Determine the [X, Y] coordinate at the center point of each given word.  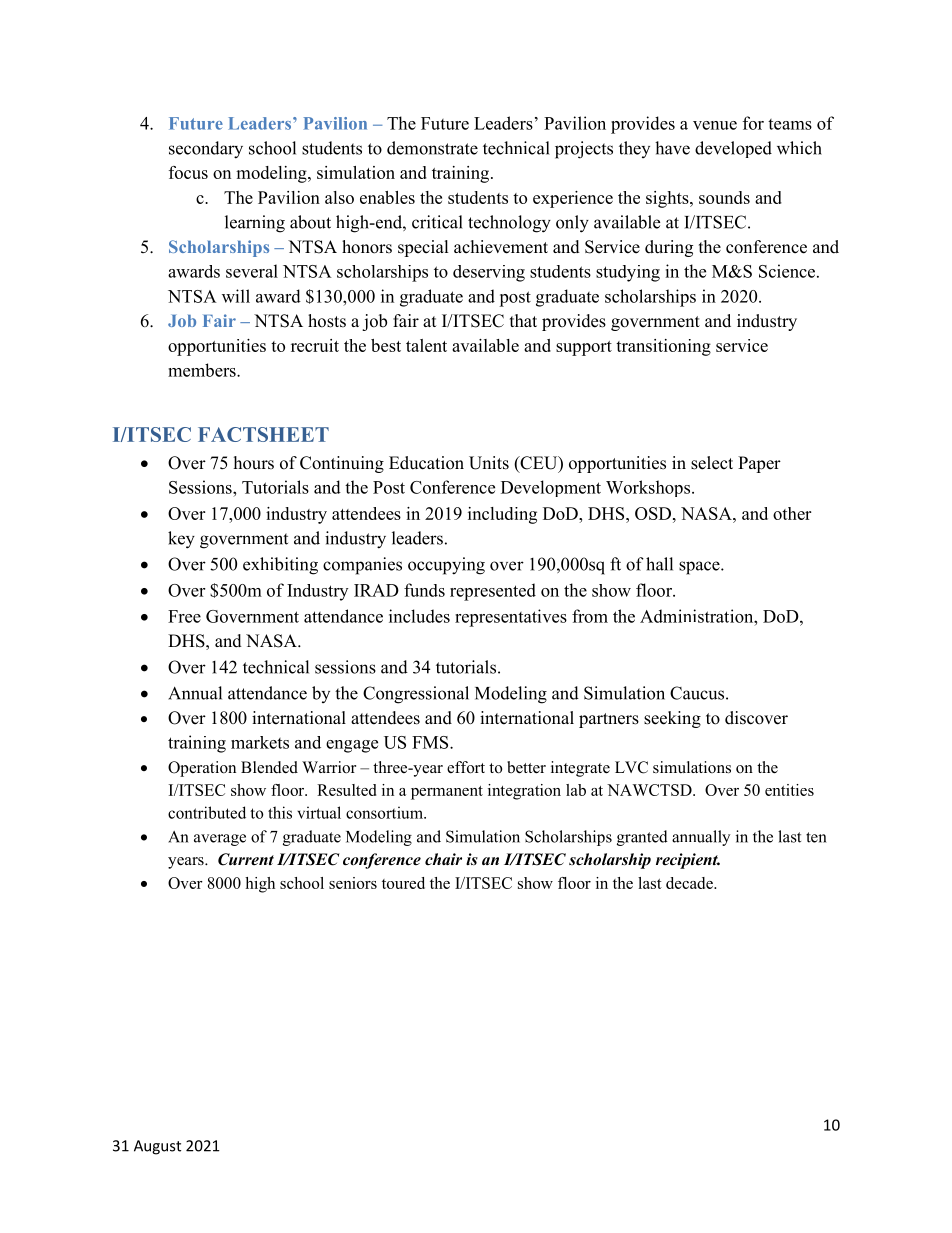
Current [246, 859]
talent [426, 345]
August [157, 1147]
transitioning [663, 347]
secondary [206, 150]
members [203, 370]
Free [184, 616]
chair [443, 859]
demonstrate [432, 148]
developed [733, 149]
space [700, 568]
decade [690, 883]
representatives [511, 618]
